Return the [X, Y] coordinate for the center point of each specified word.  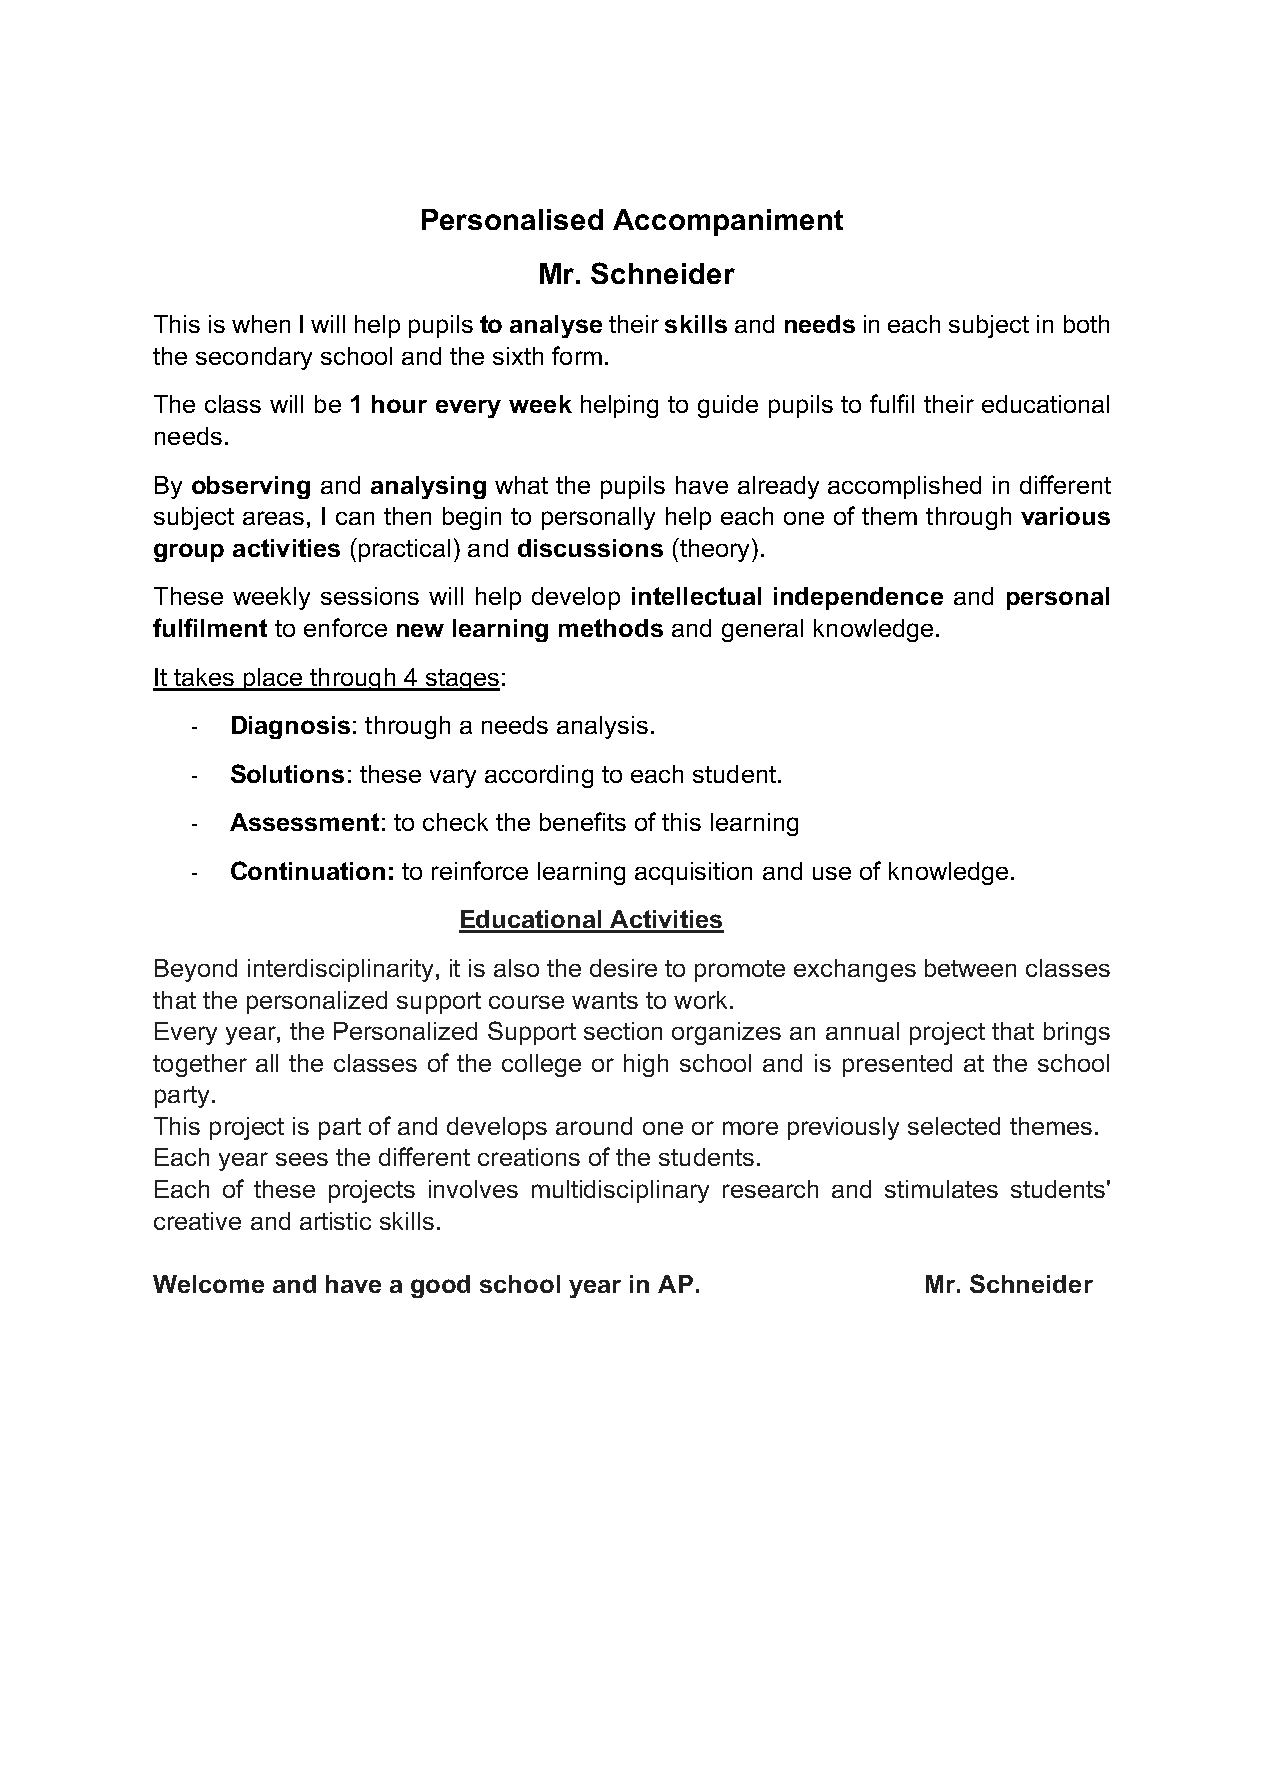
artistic [335, 1221]
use [832, 873]
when [261, 324]
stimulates [941, 1189]
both [1086, 324]
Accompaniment [728, 222]
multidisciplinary [620, 1191]
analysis [602, 727]
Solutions [287, 773]
